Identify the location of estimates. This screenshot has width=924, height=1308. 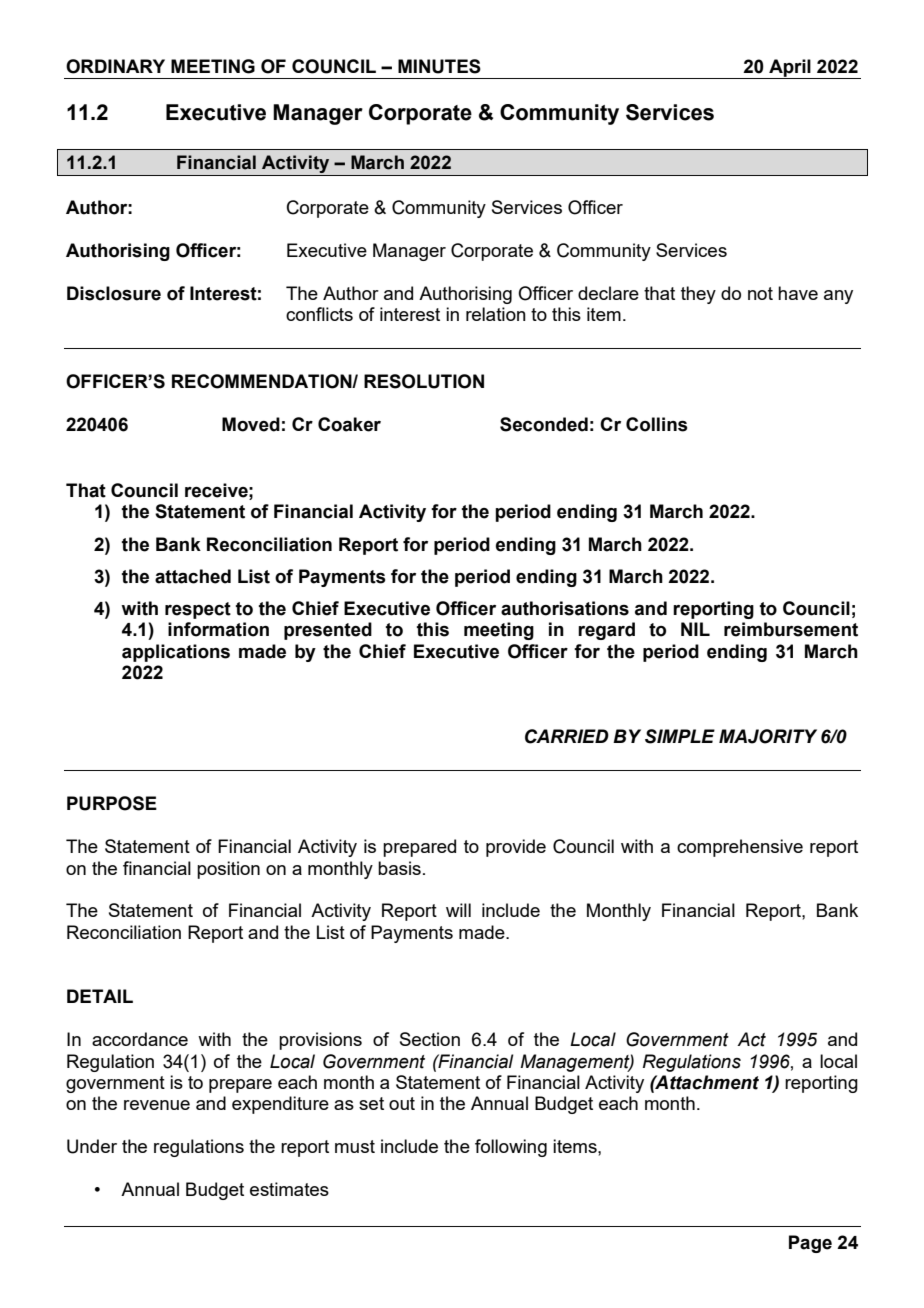
(289, 1189).
